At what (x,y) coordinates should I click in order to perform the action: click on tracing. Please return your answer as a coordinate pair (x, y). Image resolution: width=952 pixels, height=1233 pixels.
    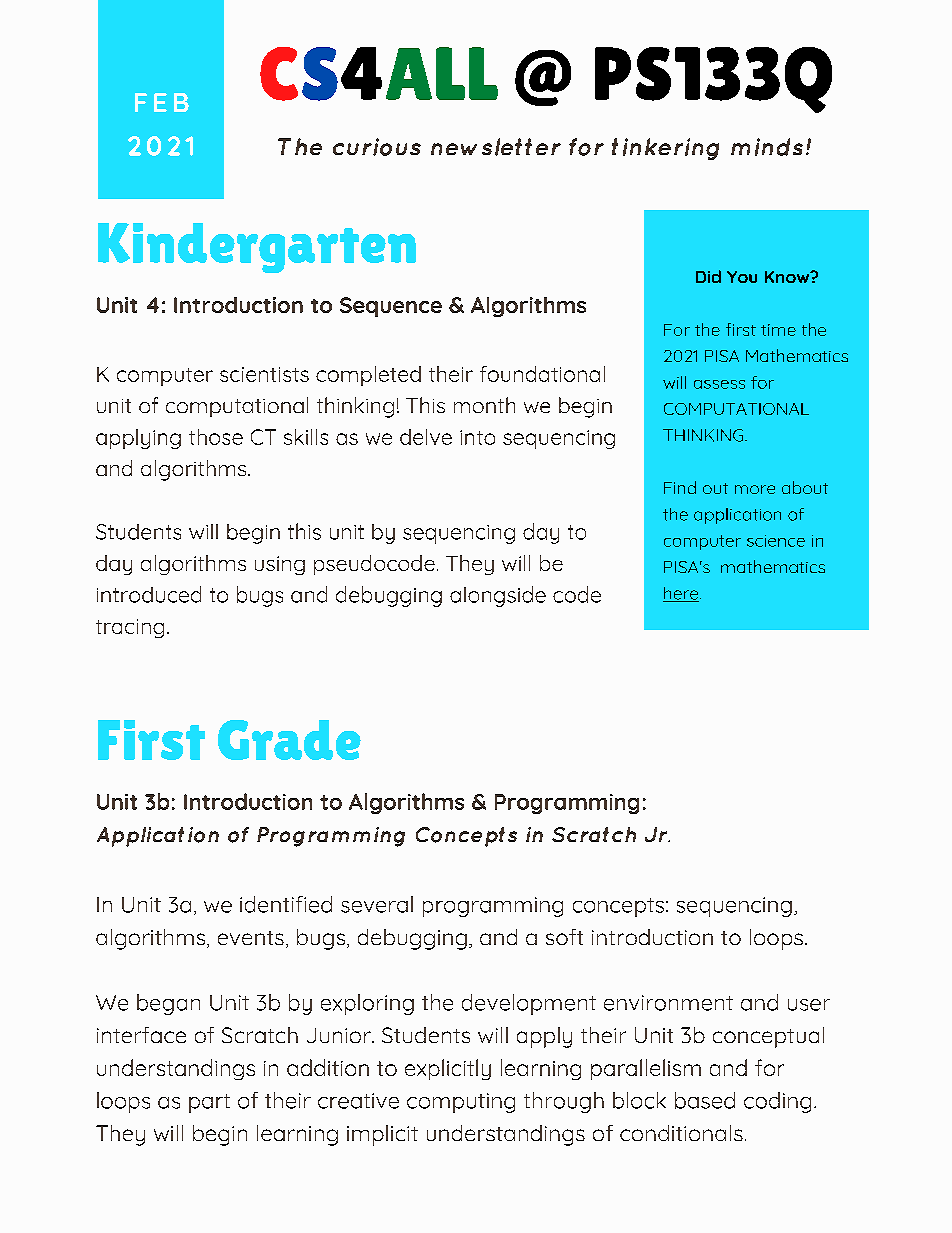
    Looking at the image, I should click on (130, 628).
